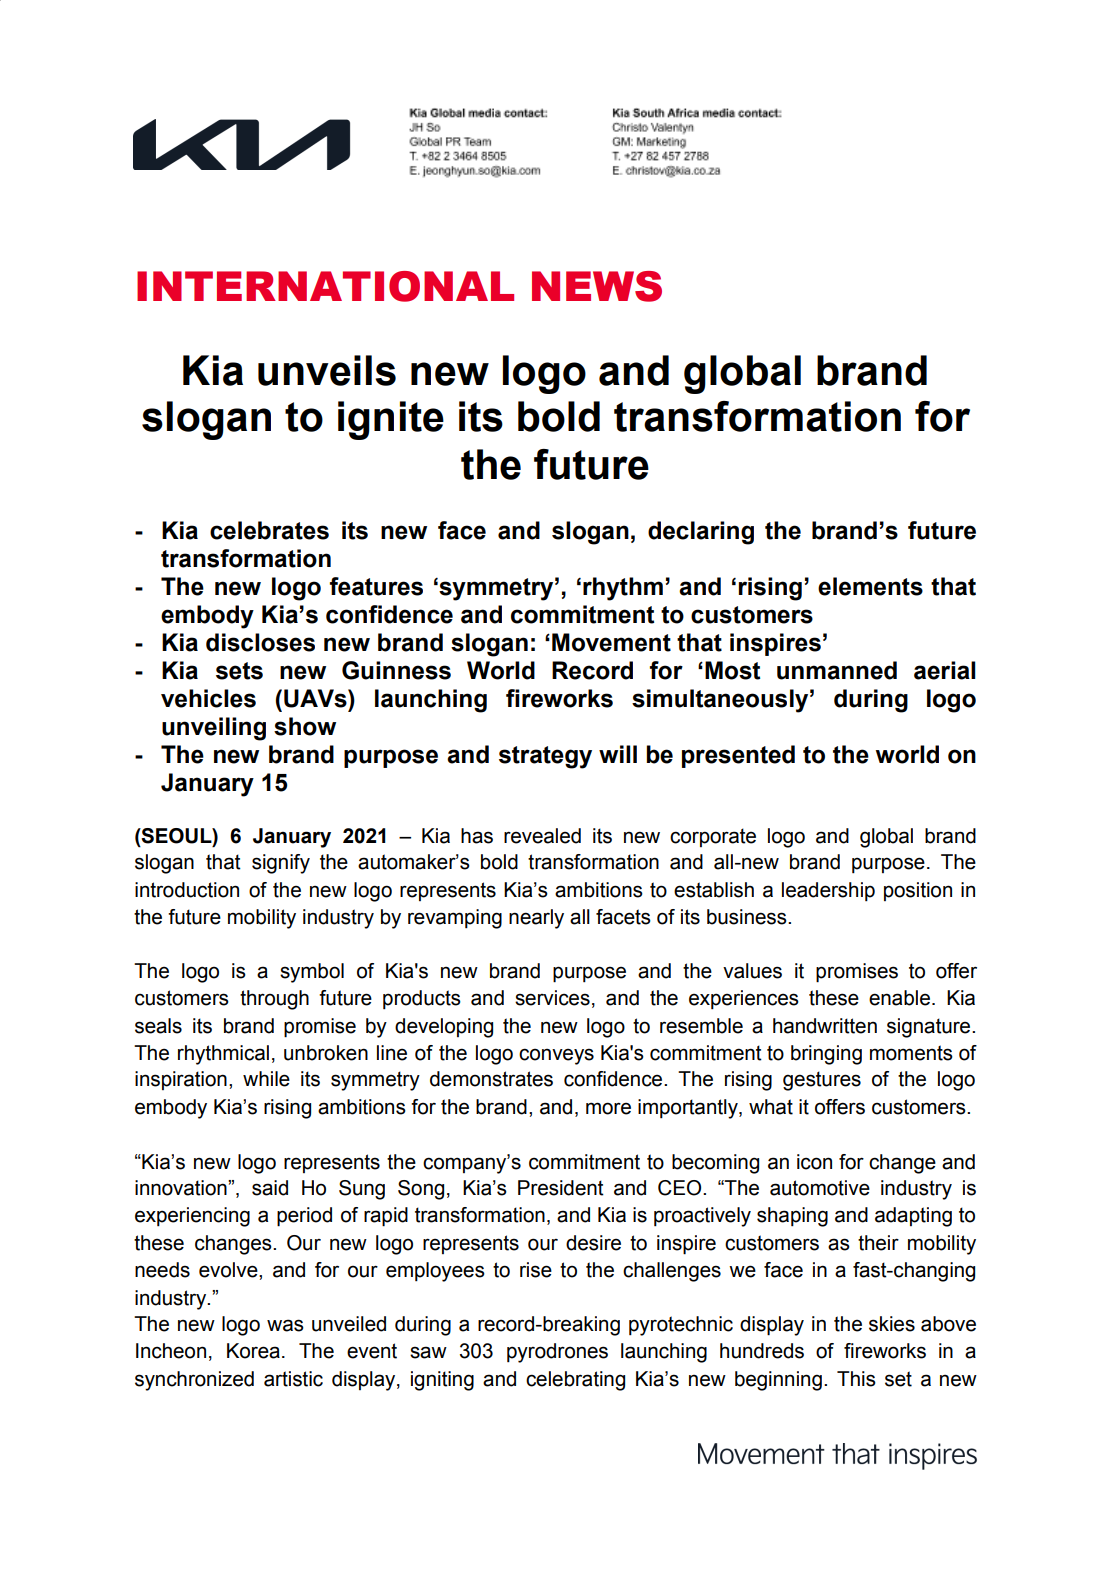 Image resolution: width=1112 pixels, height=1572 pixels. Describe the element at coordinates (597, 286) in the screenshot. I see `NEWS` at that location.
